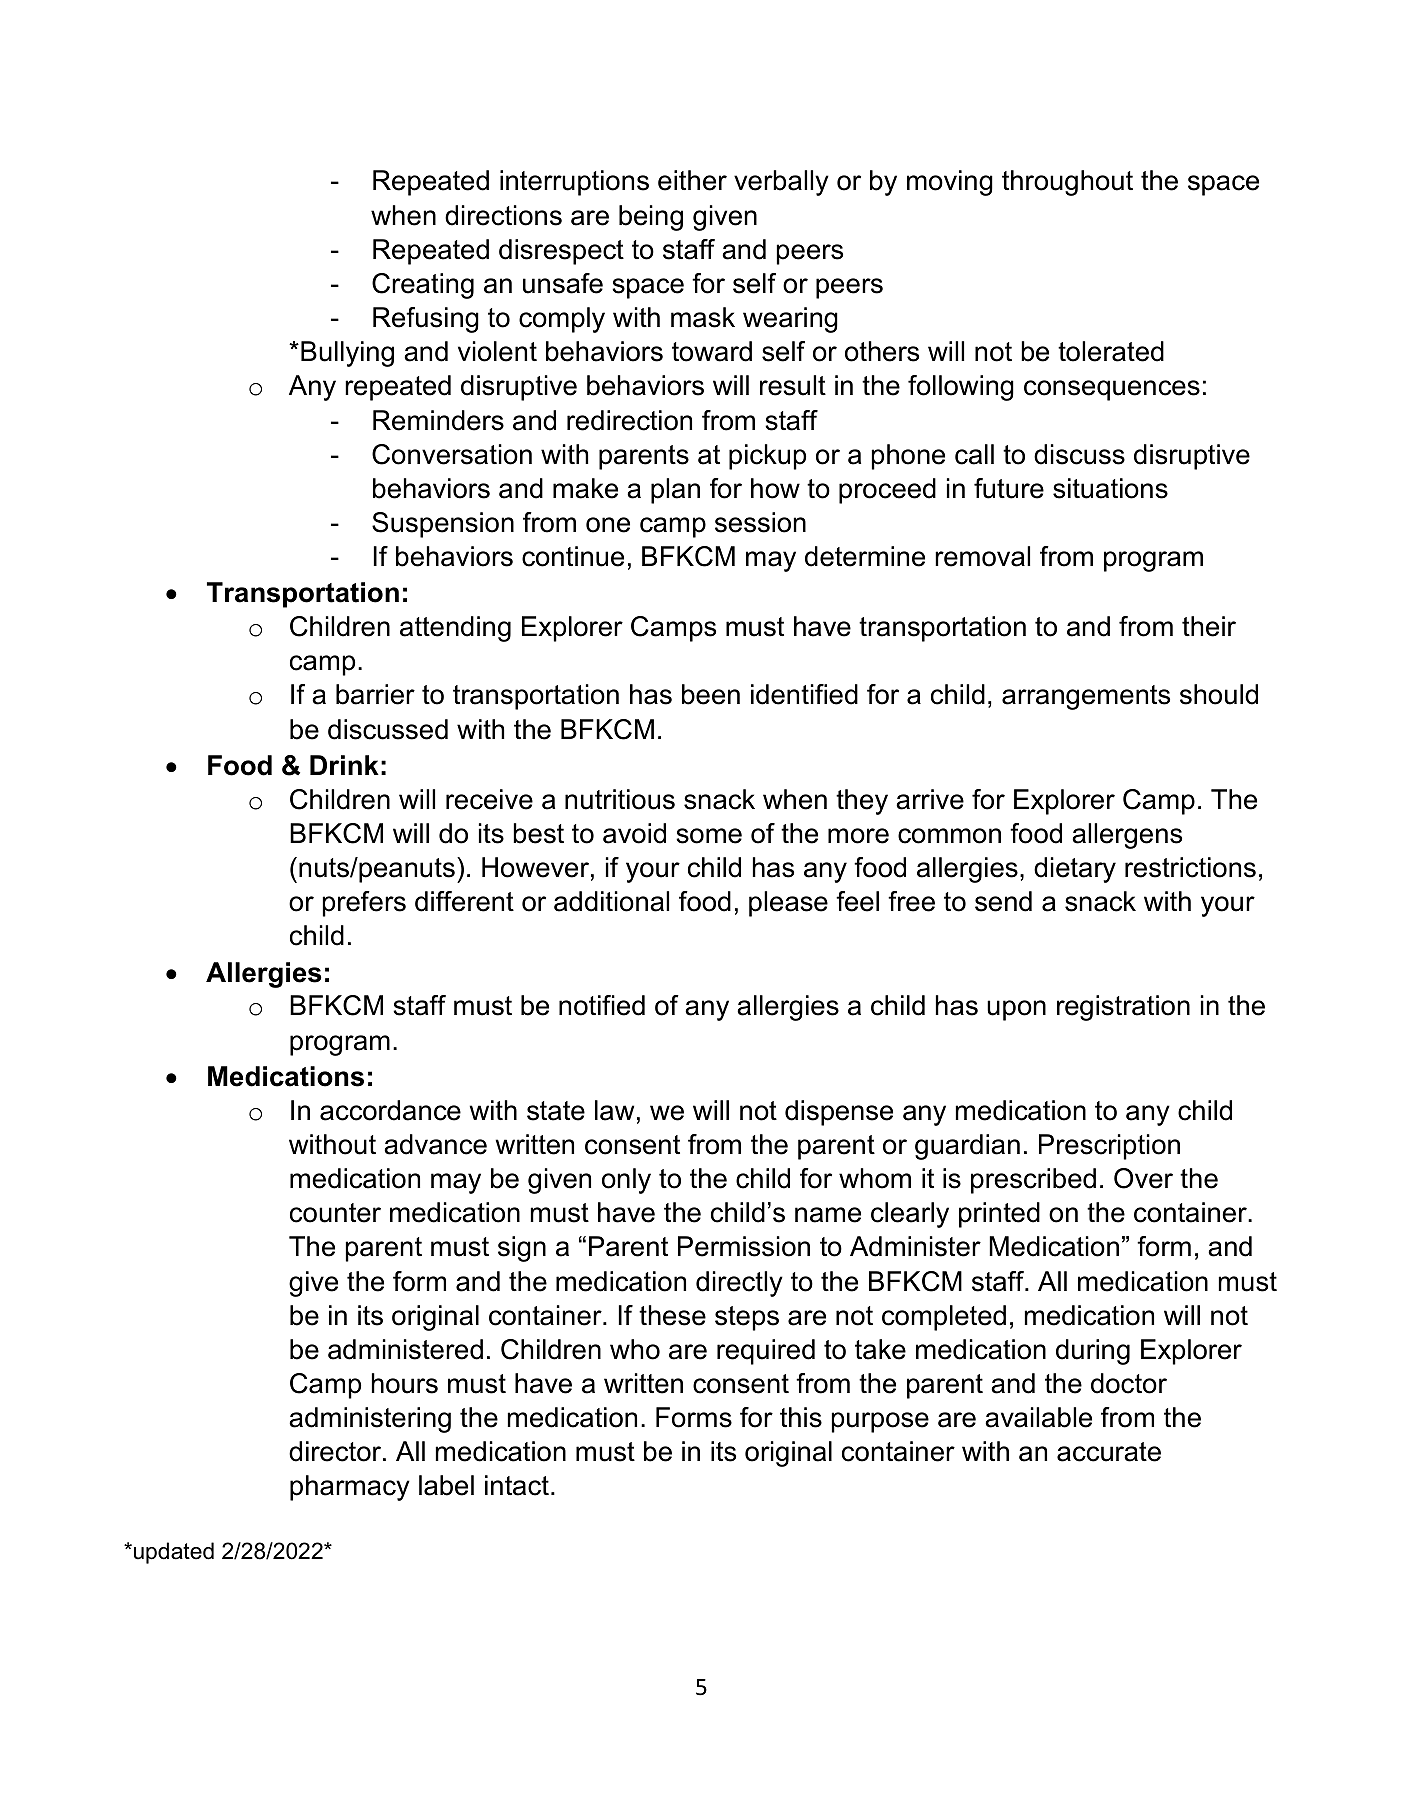  I want to click on Creating, so click(423, 286).
